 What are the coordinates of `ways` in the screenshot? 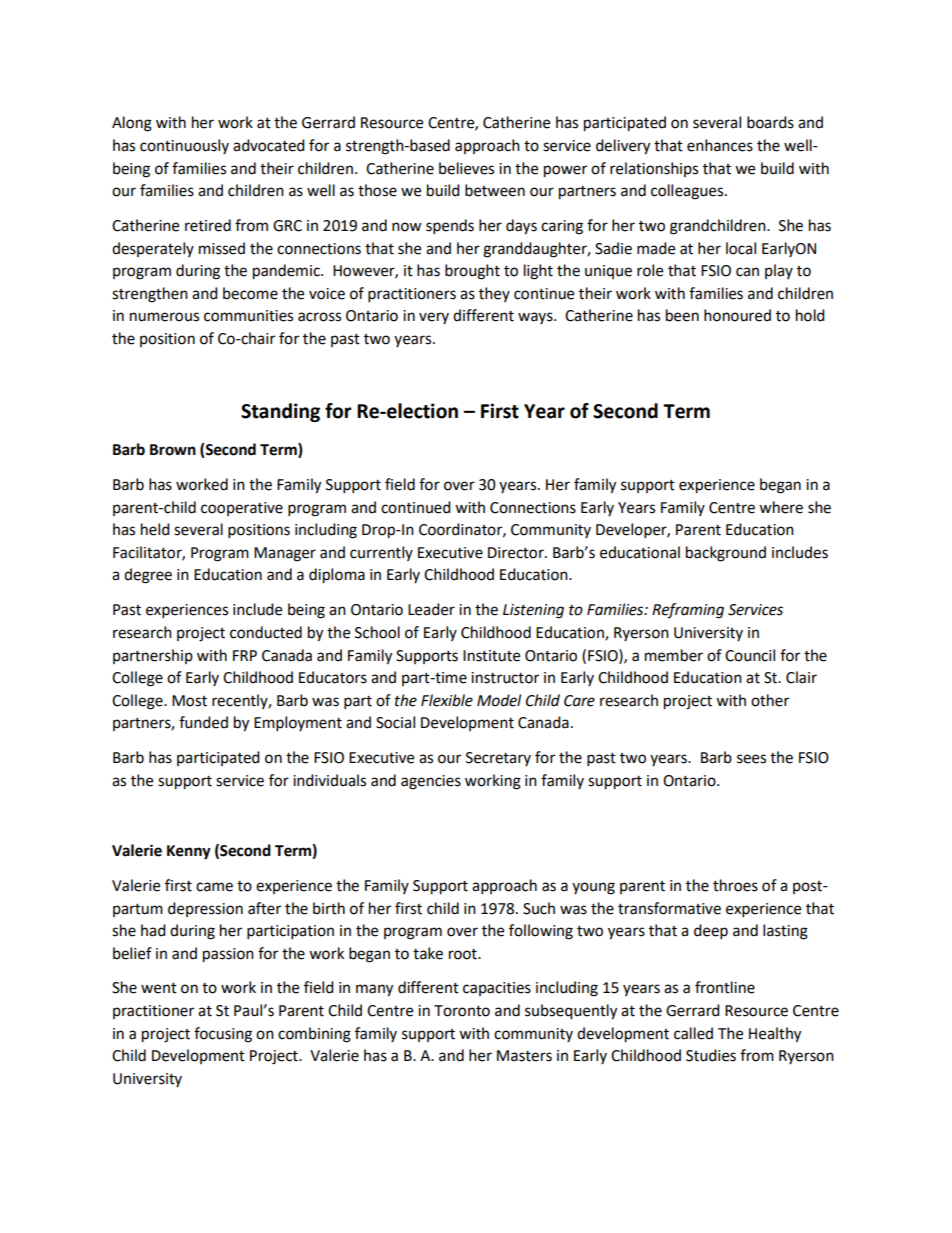 It's located at (536, 318).
